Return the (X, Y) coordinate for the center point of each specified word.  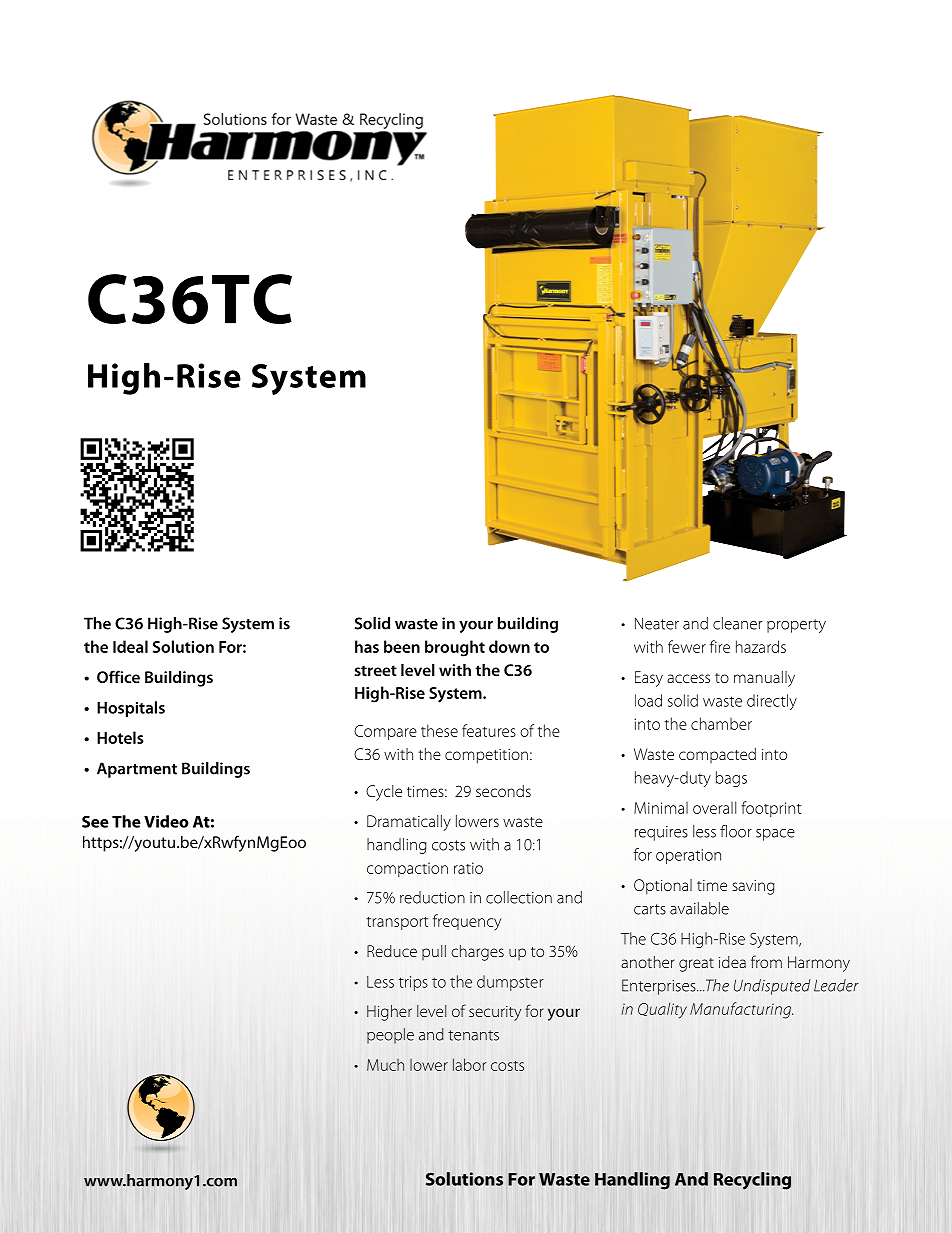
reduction (432, 897)
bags (731, 779)
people (390, 1036)
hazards (761, 646)
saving (753, 887)
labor (469, 1064)
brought (455, 648)
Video (166, 821)
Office (118, 676)
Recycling (752, 1181)
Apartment (137, 770)
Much (385, 1065)
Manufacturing (741, 1010)
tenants (473, 1035)
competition (486, 756)
